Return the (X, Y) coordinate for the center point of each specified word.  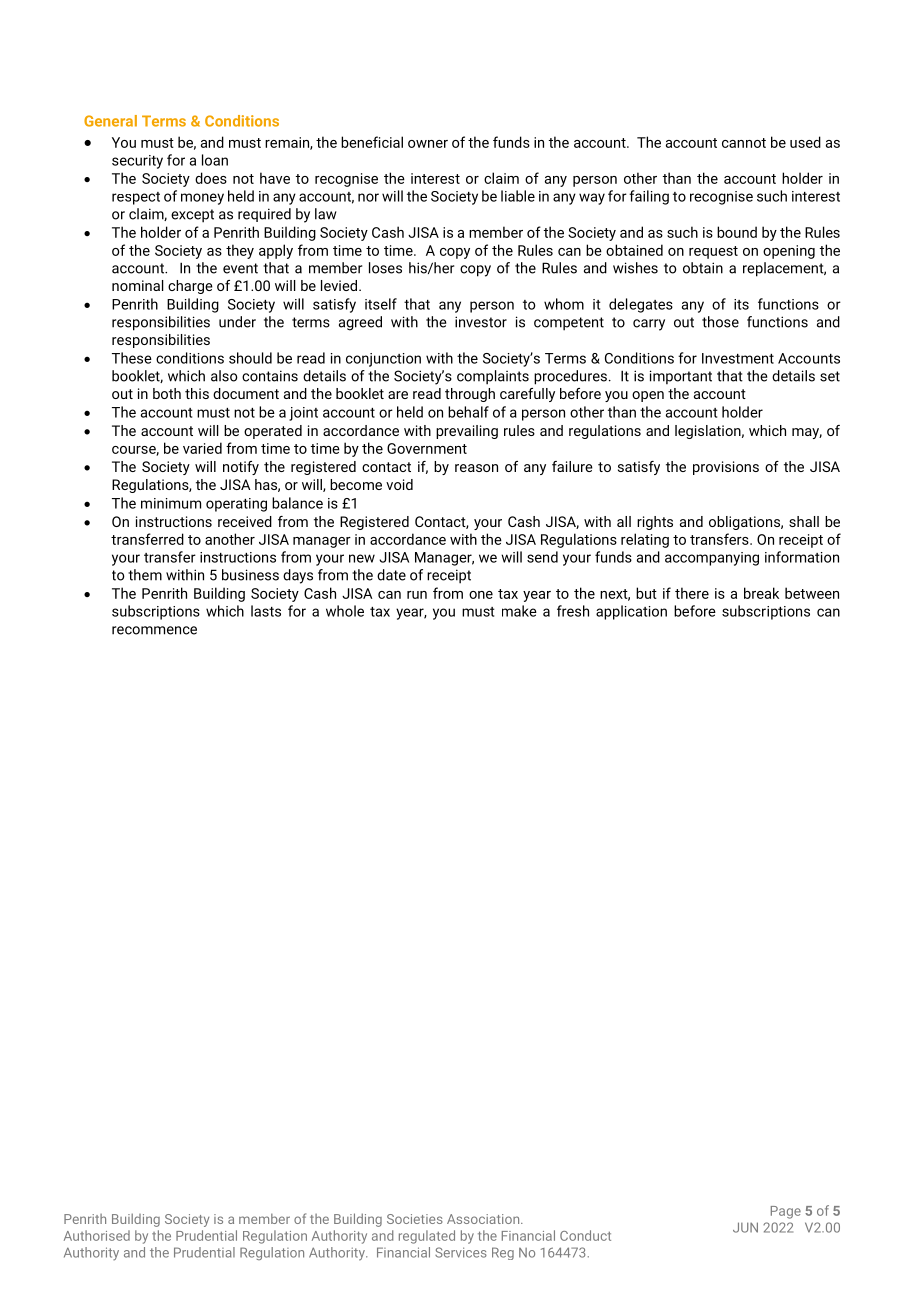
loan (215, 160)
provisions (726, 468)
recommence (154, 630)
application (631, 612)
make (519, 611)
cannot (744, 143)
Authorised (97, 1235)
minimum (171, 503)
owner (428, 144)
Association (484, 1219)
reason (476, 468)
